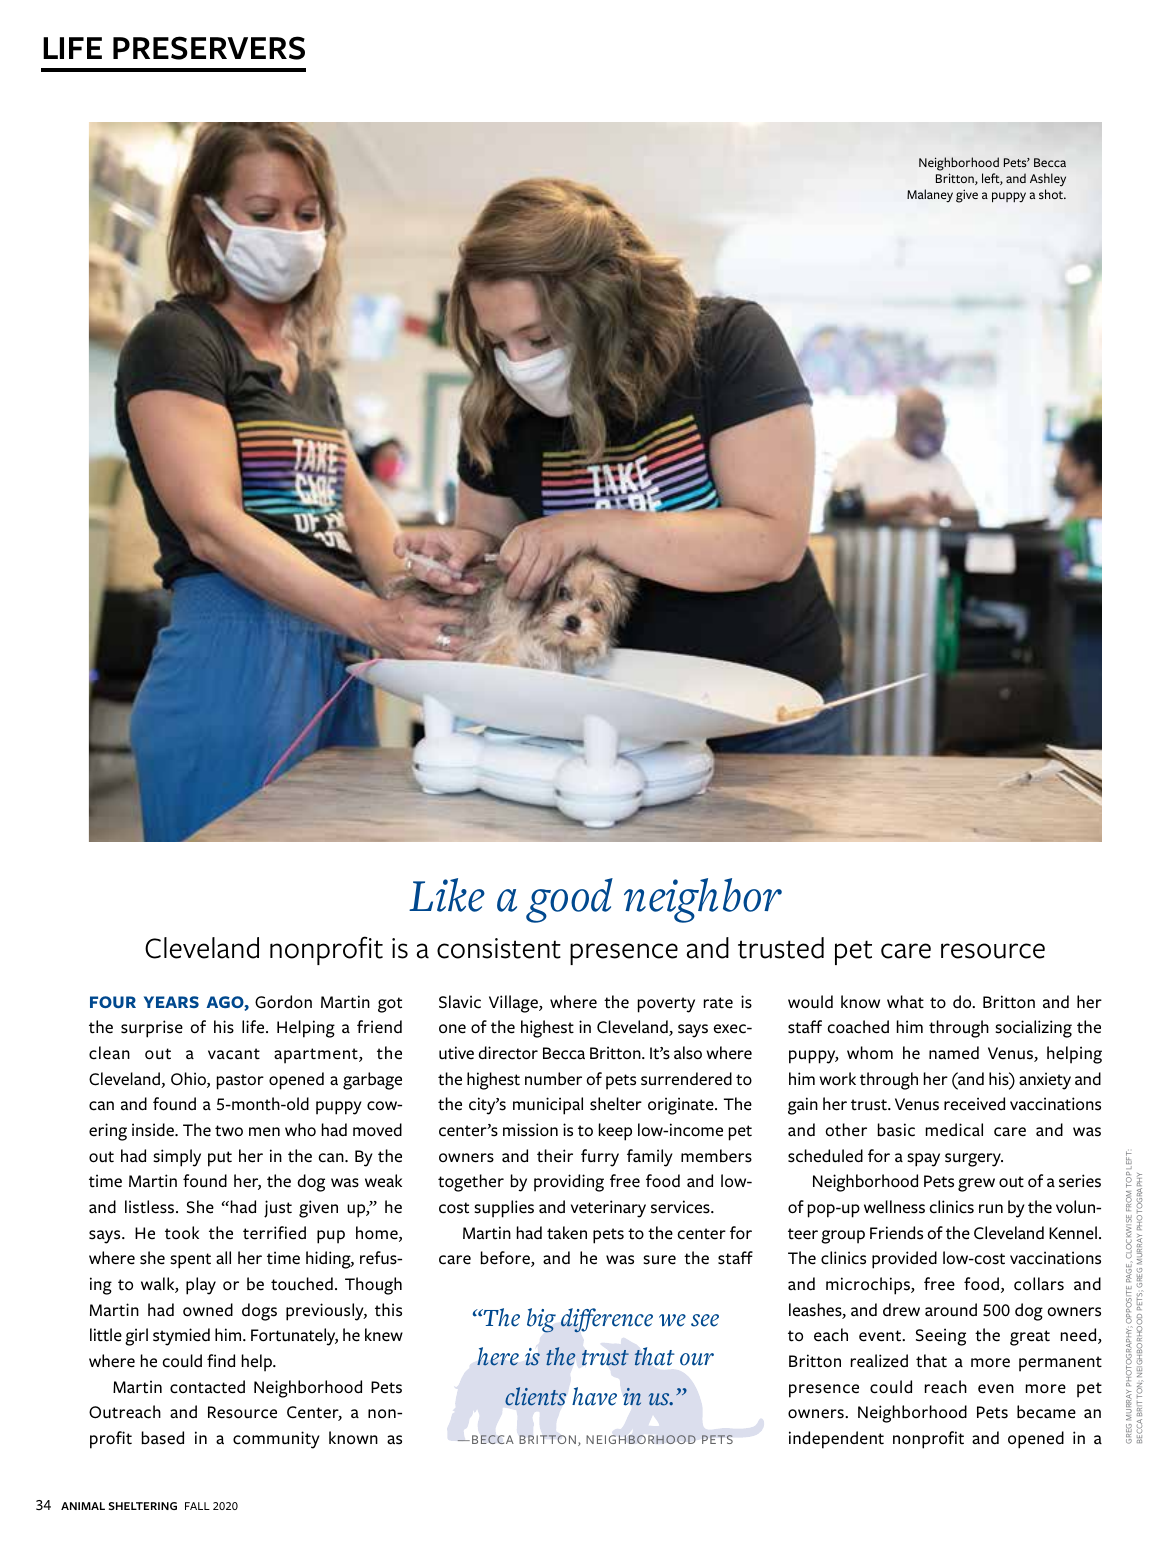 The height and width of the screenshot is (1546, 1173). What do you see at coordinates (499, 948) in the screenshot?
I see `consistent` at bounding box center [499, 948].
